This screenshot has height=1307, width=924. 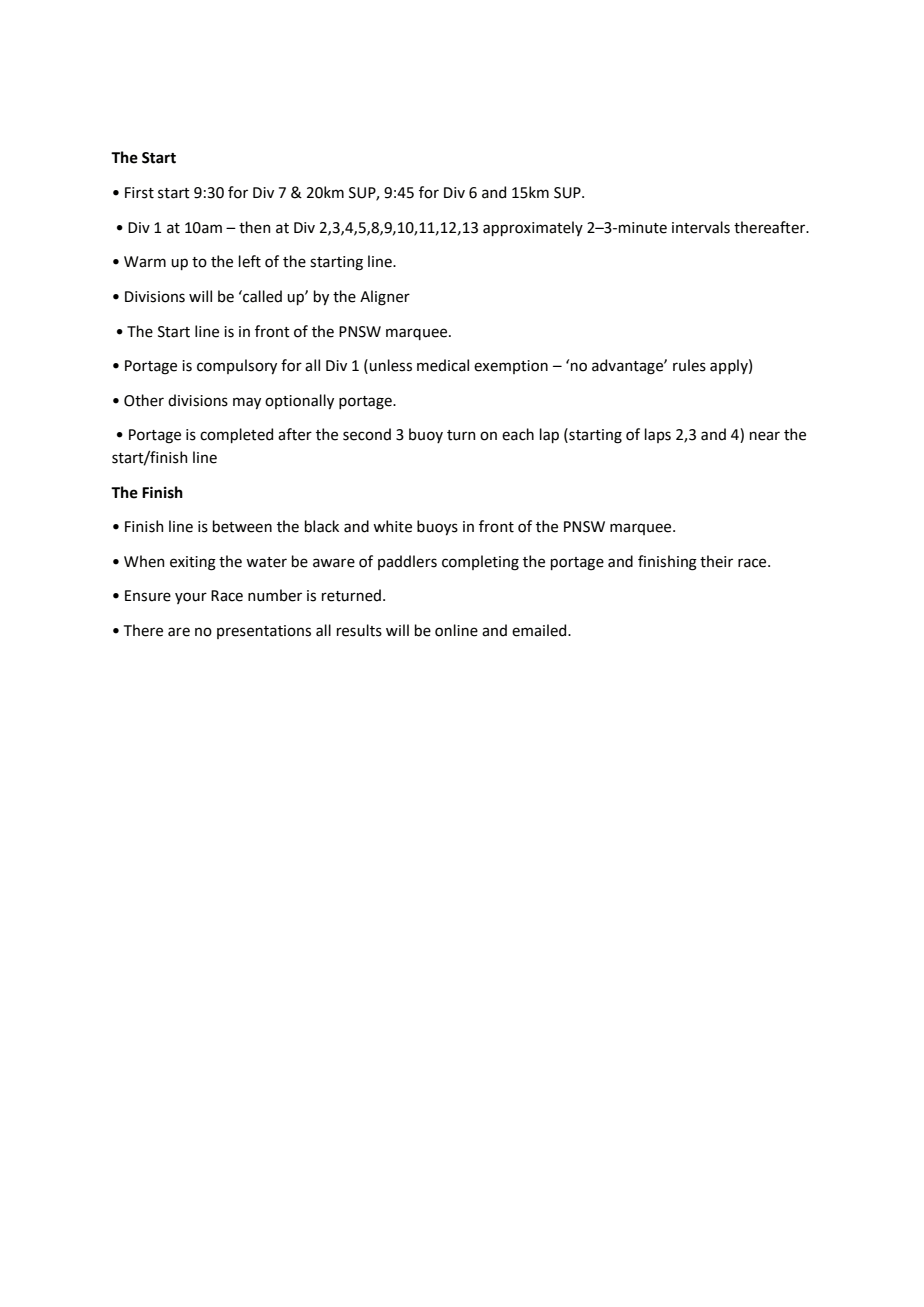 What do you see at coordinates (701, 227) in the screenshot?
I see `intervals` at bounding box center [701, 227].
